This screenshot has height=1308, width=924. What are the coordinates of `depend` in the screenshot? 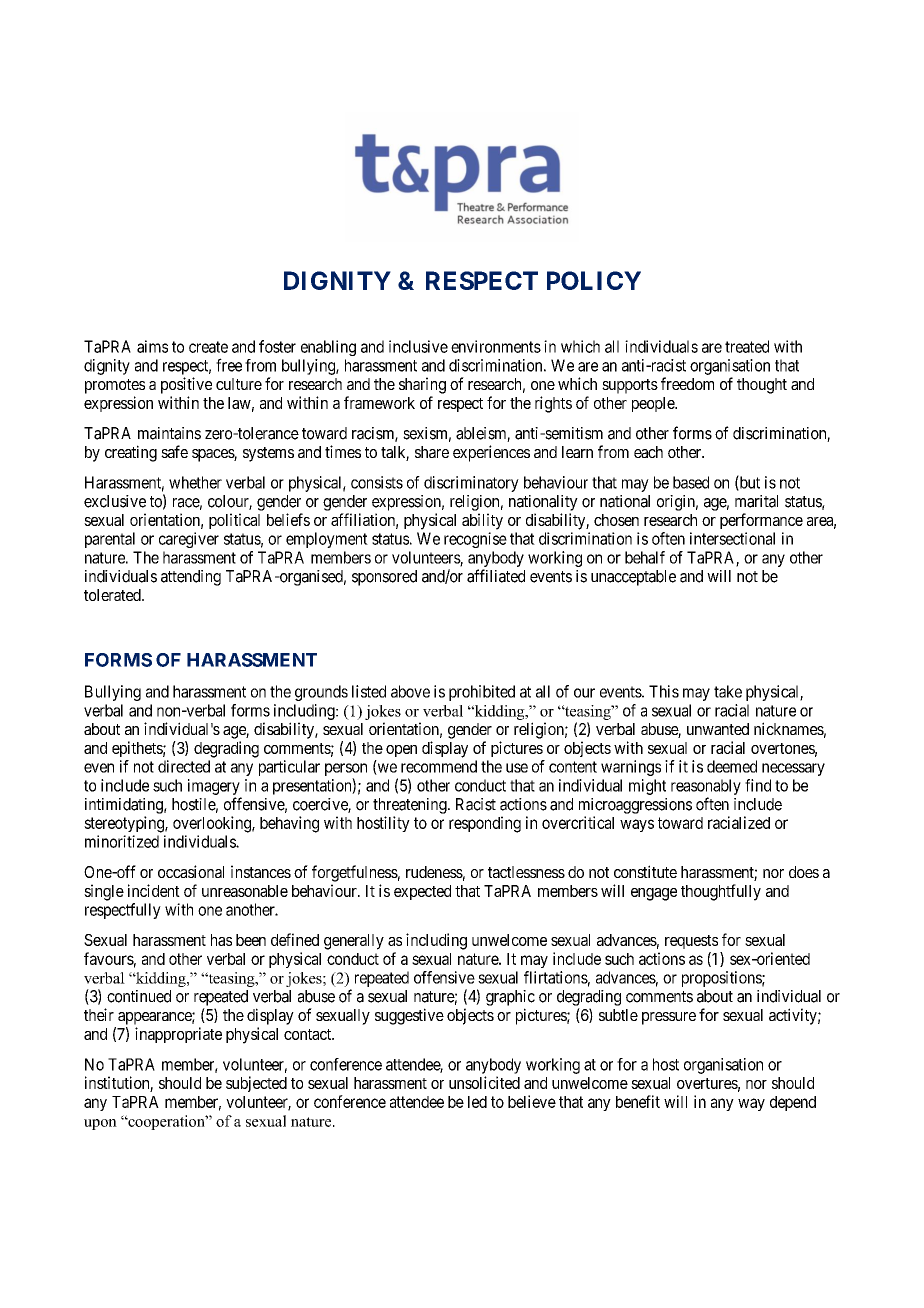 It's located at (793, 1103).
